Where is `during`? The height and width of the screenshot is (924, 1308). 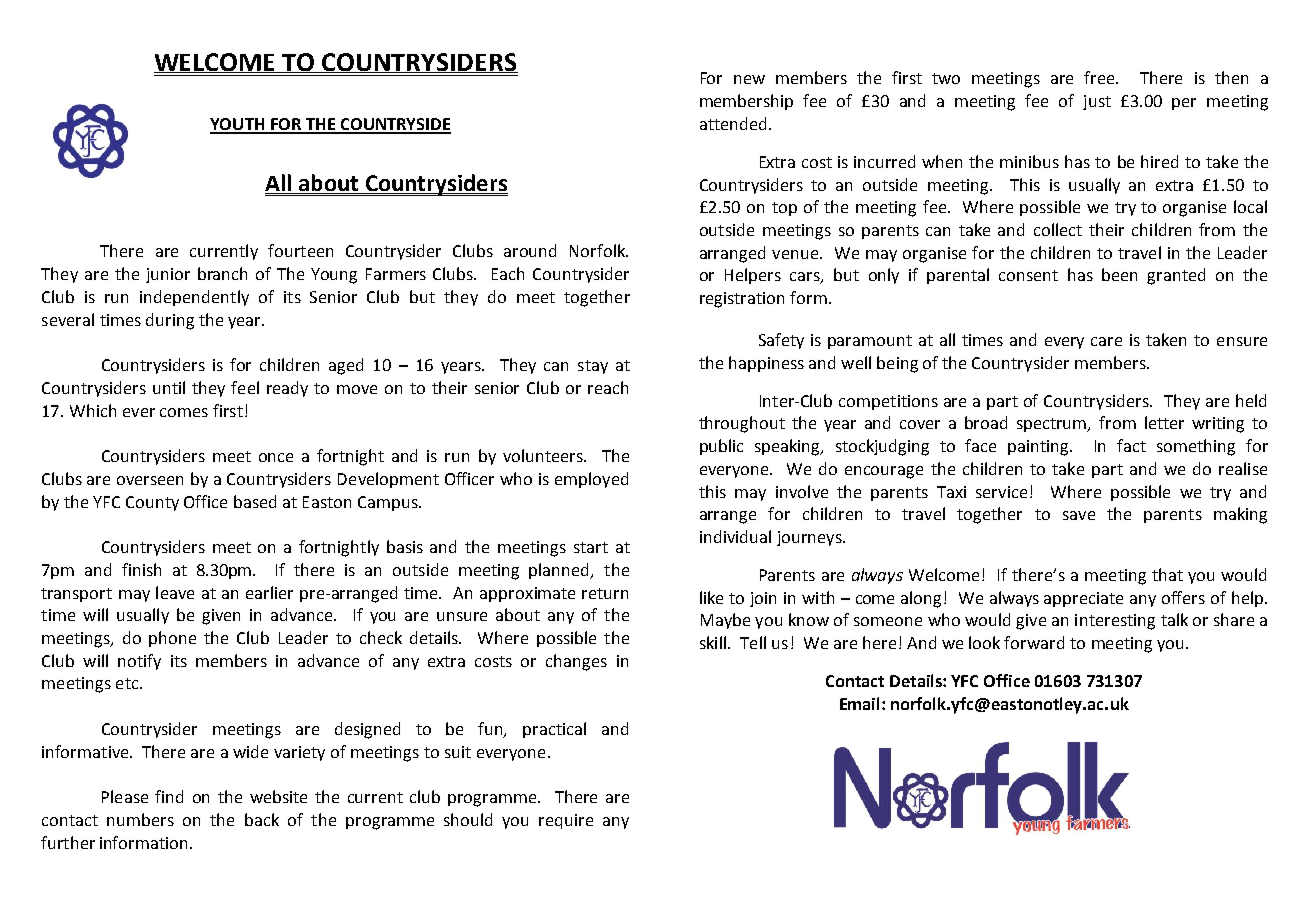
during is located at coordinates (170, 321).
